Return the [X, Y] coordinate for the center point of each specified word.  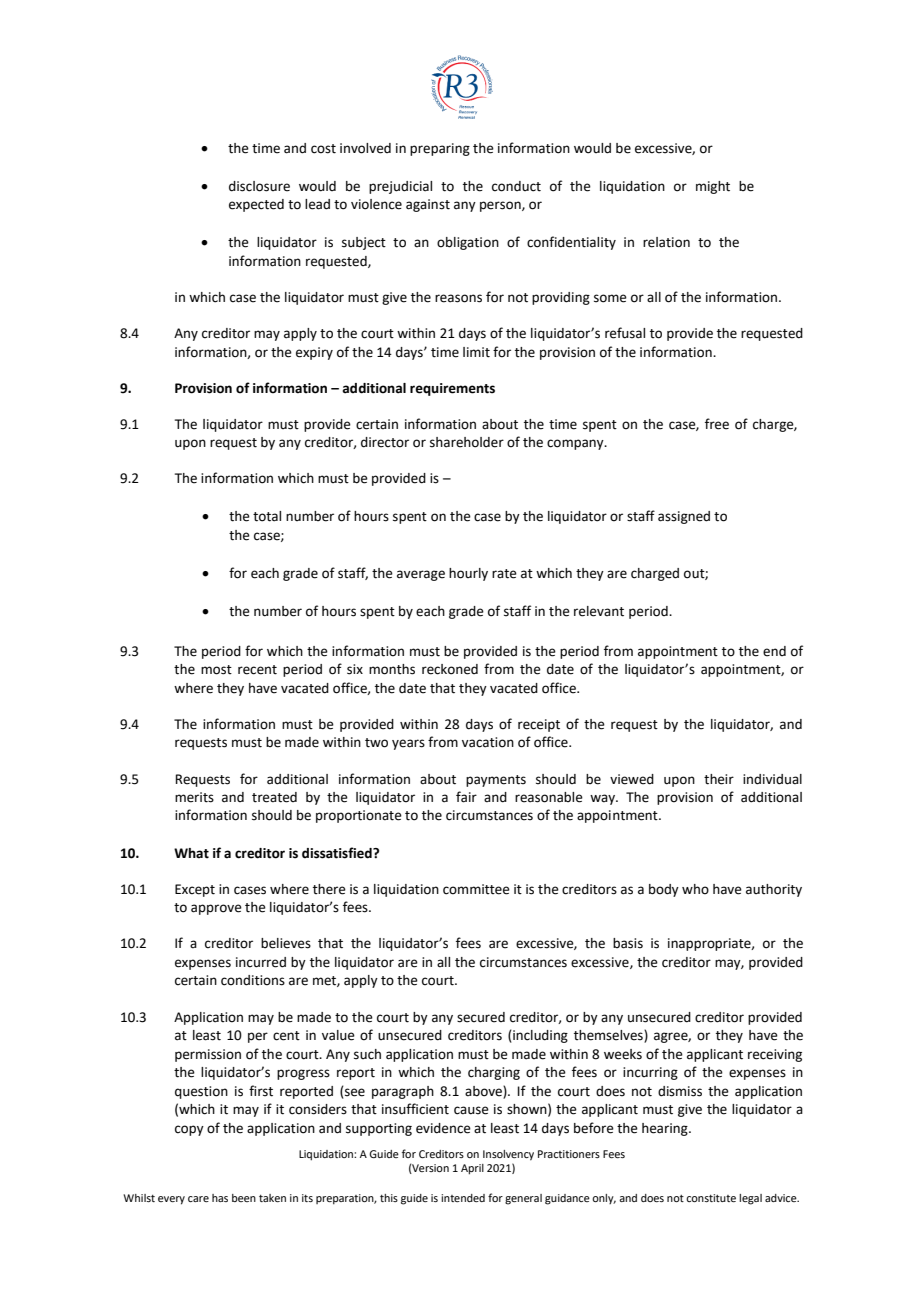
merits [194, 797]
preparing [440, 149]
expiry [314, 353]
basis [628, 943]
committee [476, 889]
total [267, 516]
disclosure [259, 186]
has [220, 1198]
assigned [684, 517]
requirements [452, 389]
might [713, 187]
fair [466, 797]
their [719, 779]
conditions [253, 980]
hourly [468, 574]
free [717, 424]
